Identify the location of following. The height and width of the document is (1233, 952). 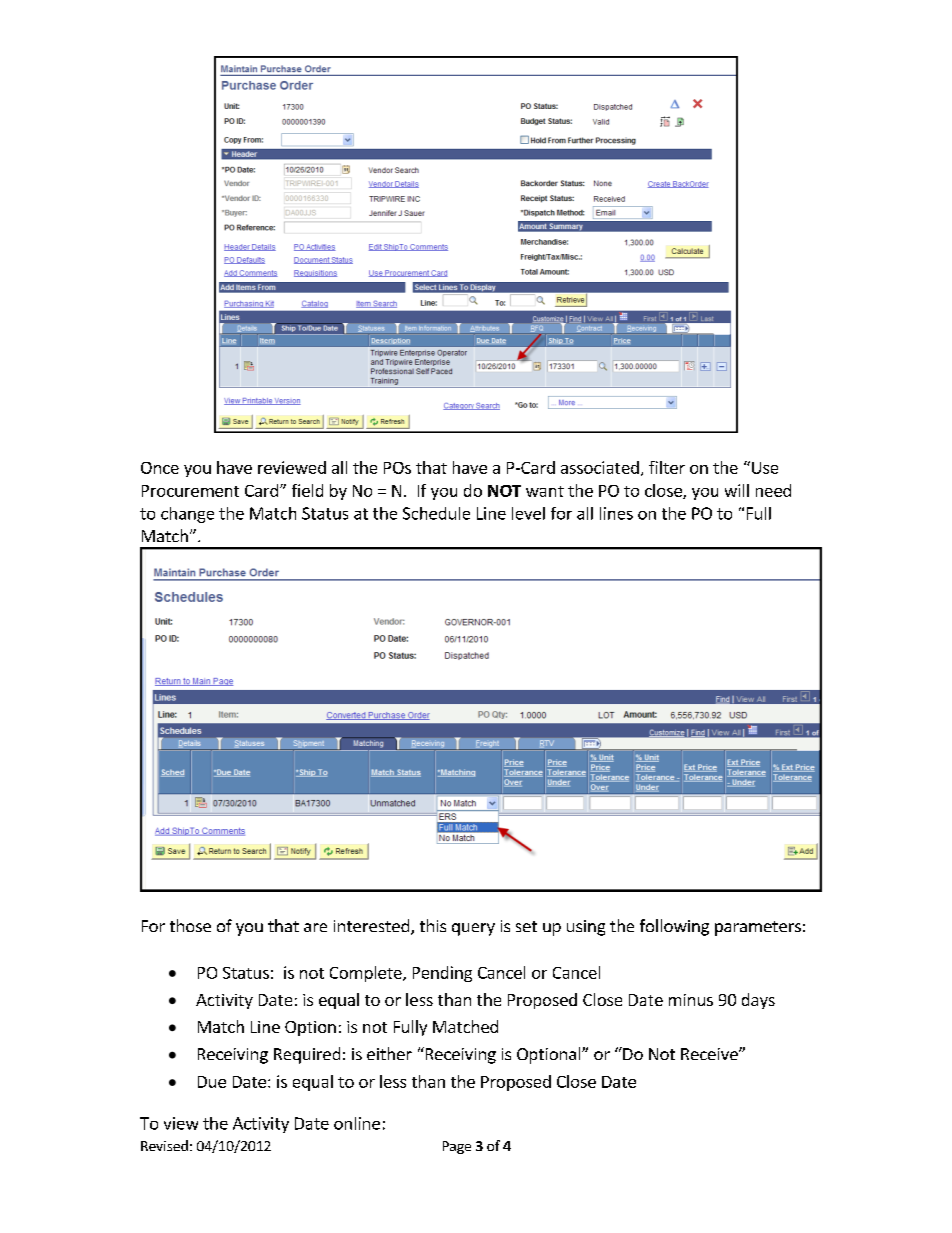
(674, 927).
